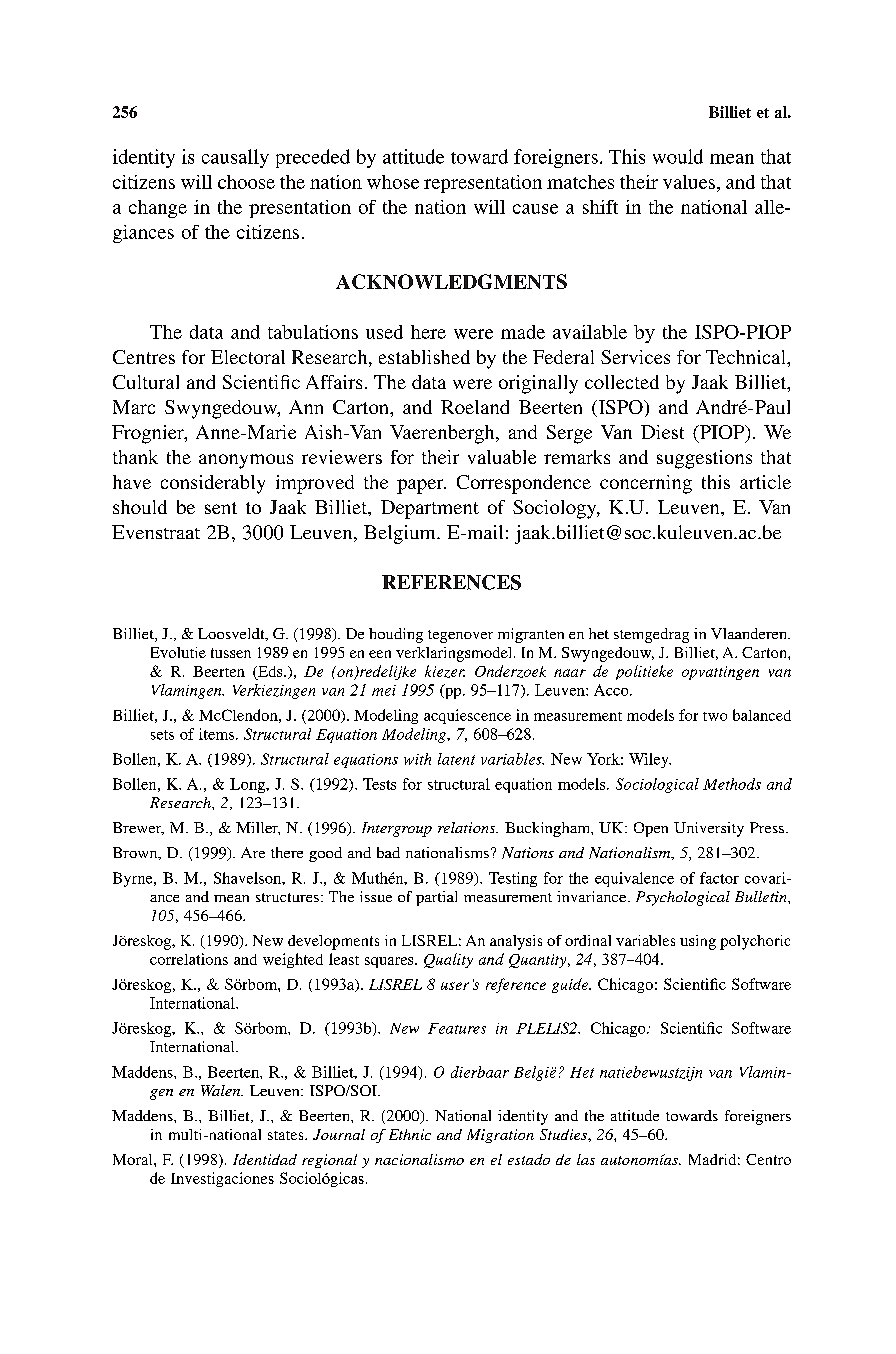 The width and height of the image is (896, 1354). I want to click on anonymous, so click(246, 461).
